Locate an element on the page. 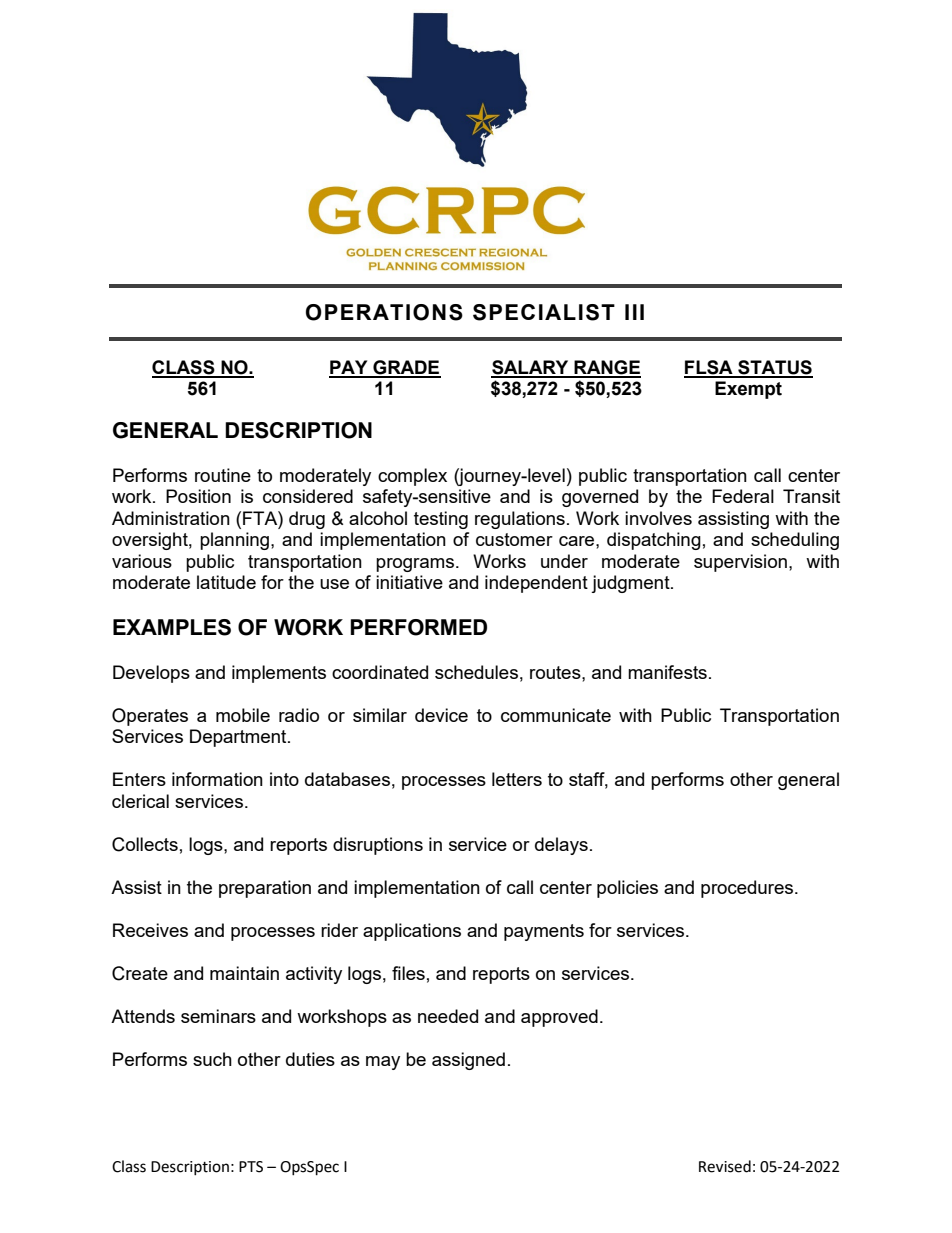  SALARY is located at coordinates (531, 368).
